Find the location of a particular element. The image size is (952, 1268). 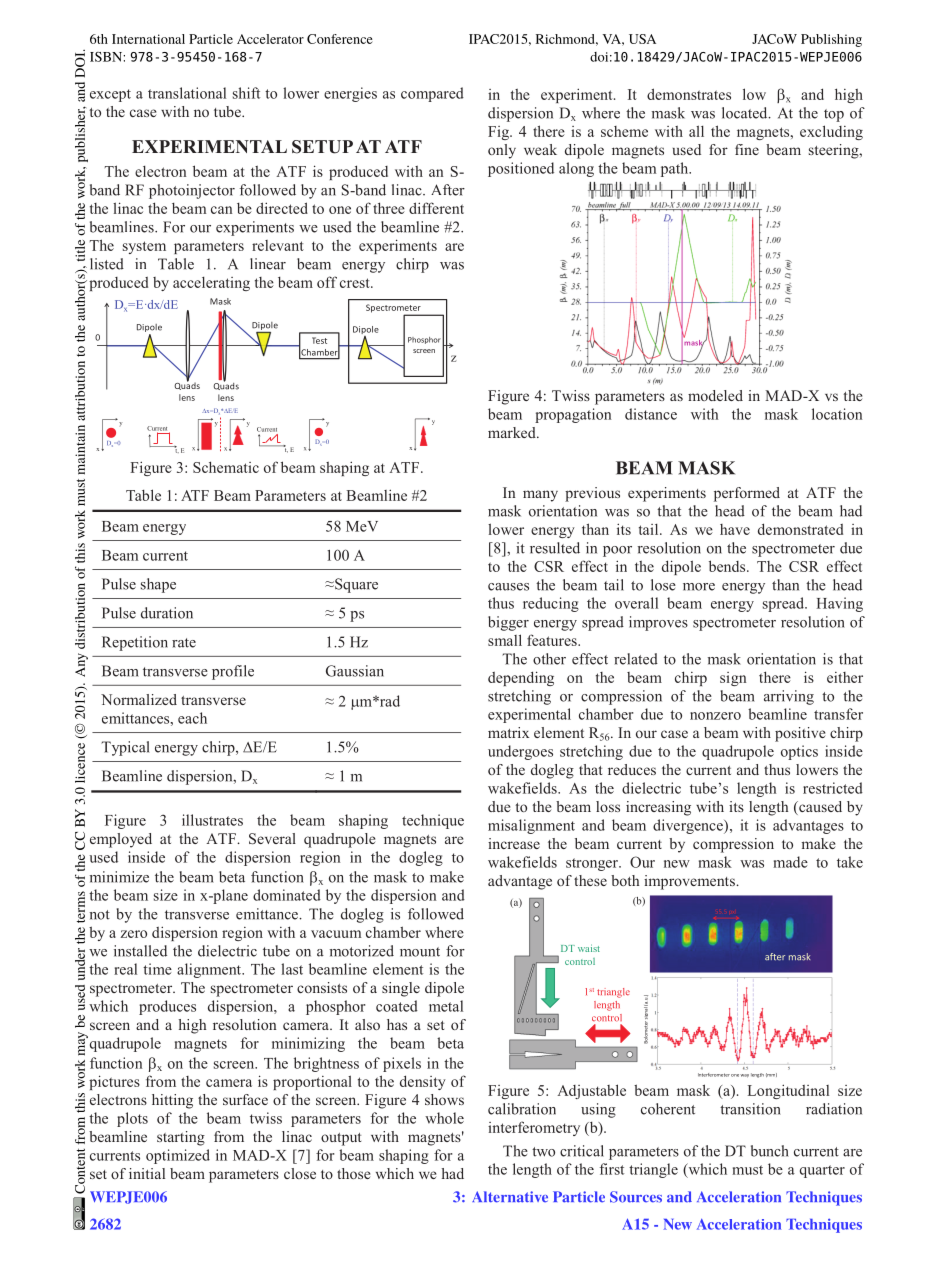

compared is located at coordinates (432, 94).
